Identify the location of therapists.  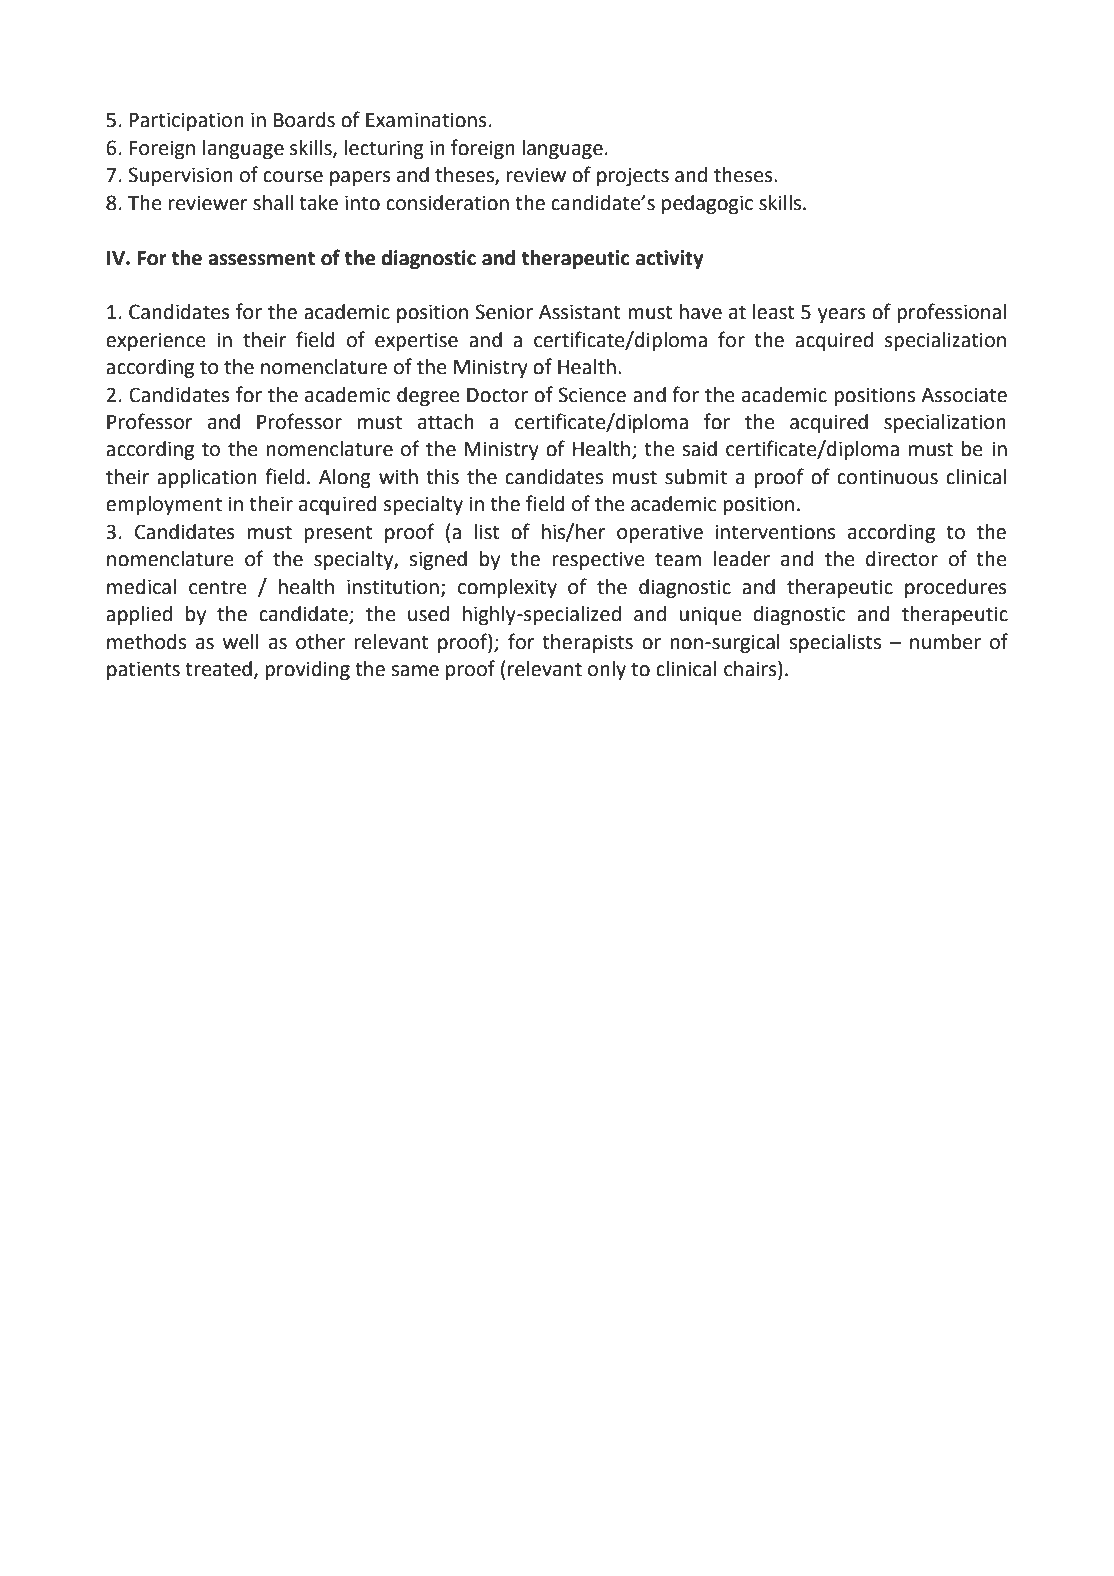
(587, 644).
